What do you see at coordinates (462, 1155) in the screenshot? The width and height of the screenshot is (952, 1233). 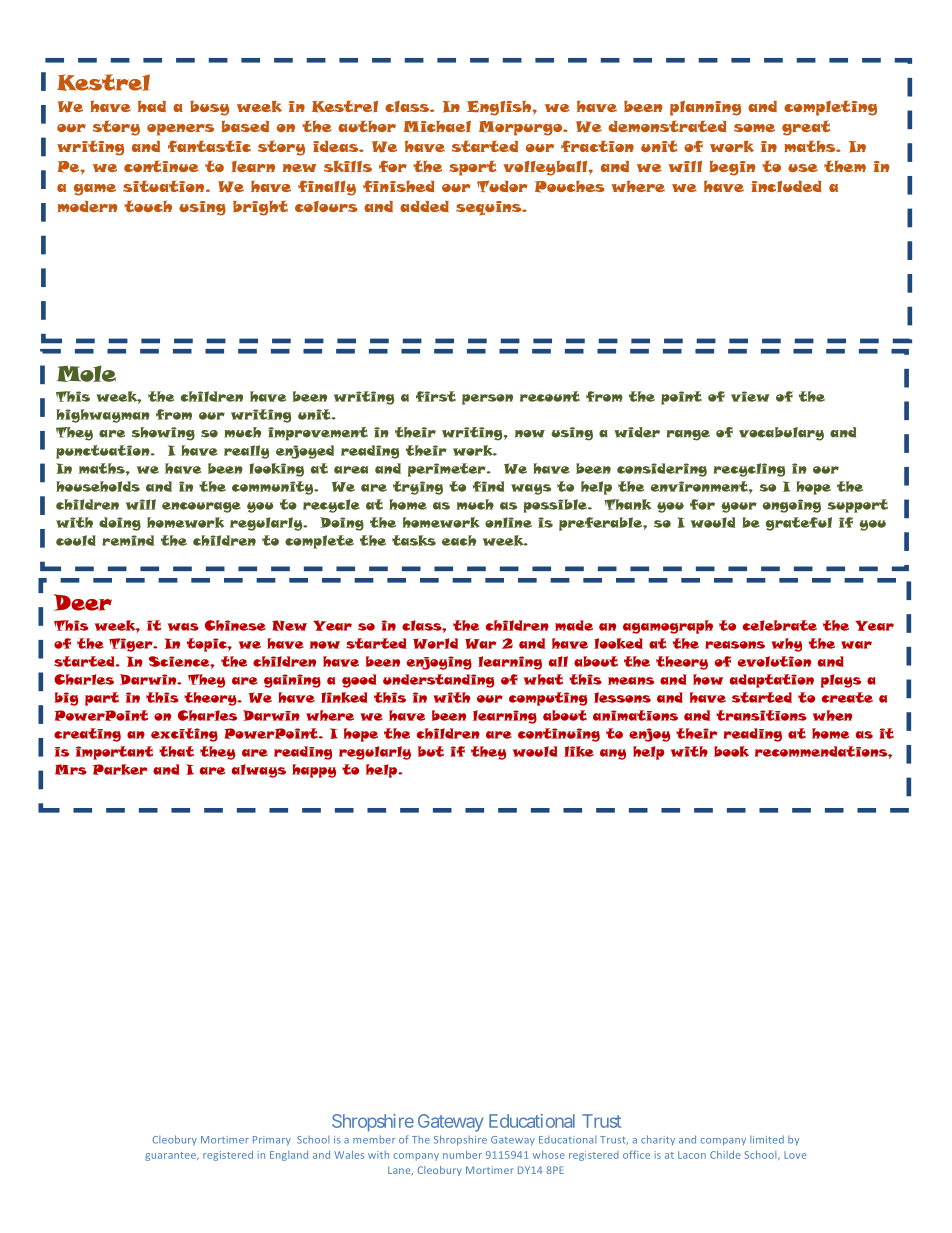 I see `number` at bounding box center [462, 1155].
